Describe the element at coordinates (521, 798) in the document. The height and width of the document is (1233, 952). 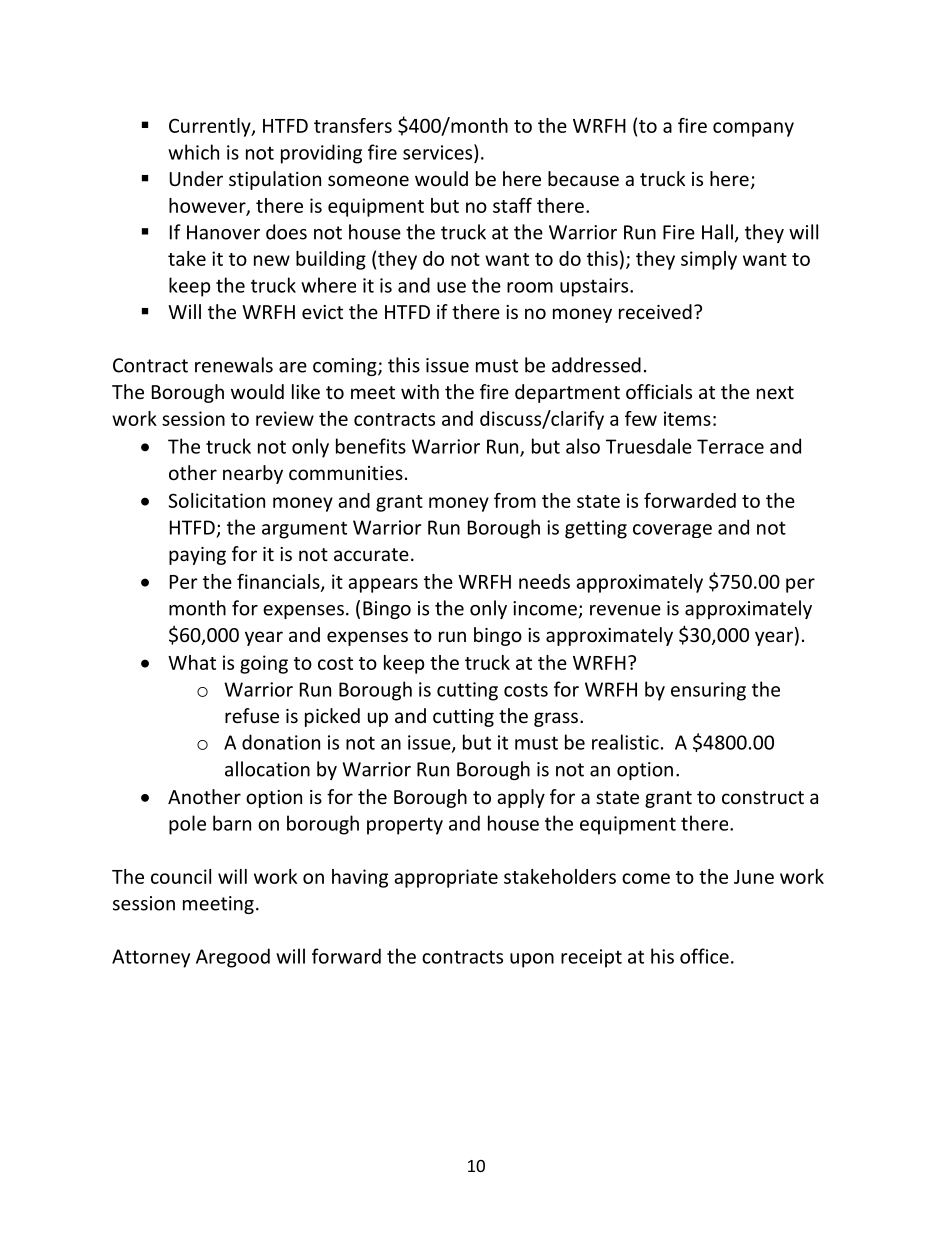
I see `apply` at that location.
